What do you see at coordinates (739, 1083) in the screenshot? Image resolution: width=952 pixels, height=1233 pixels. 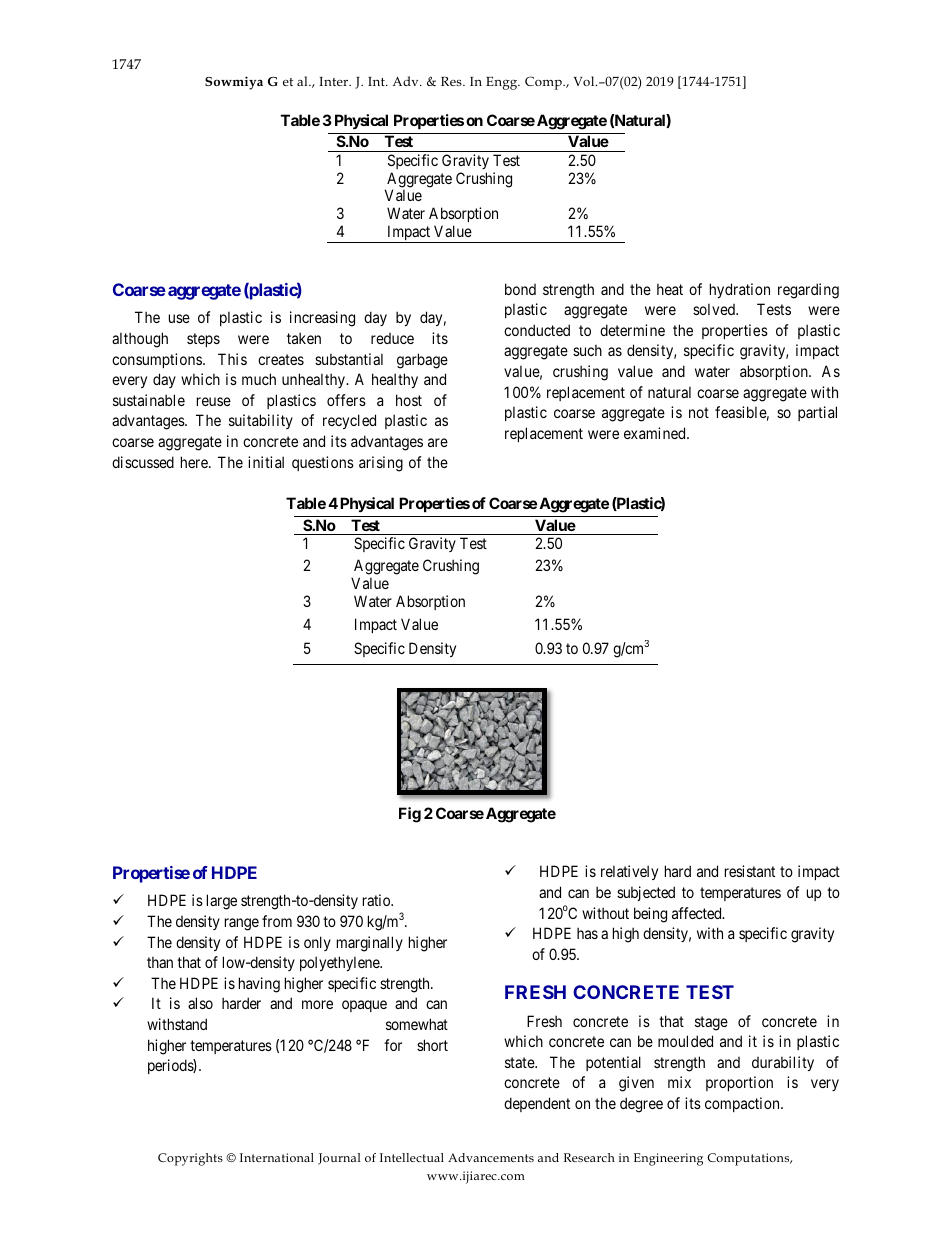 I see `proportion` at bounding box center [739, 1083].
